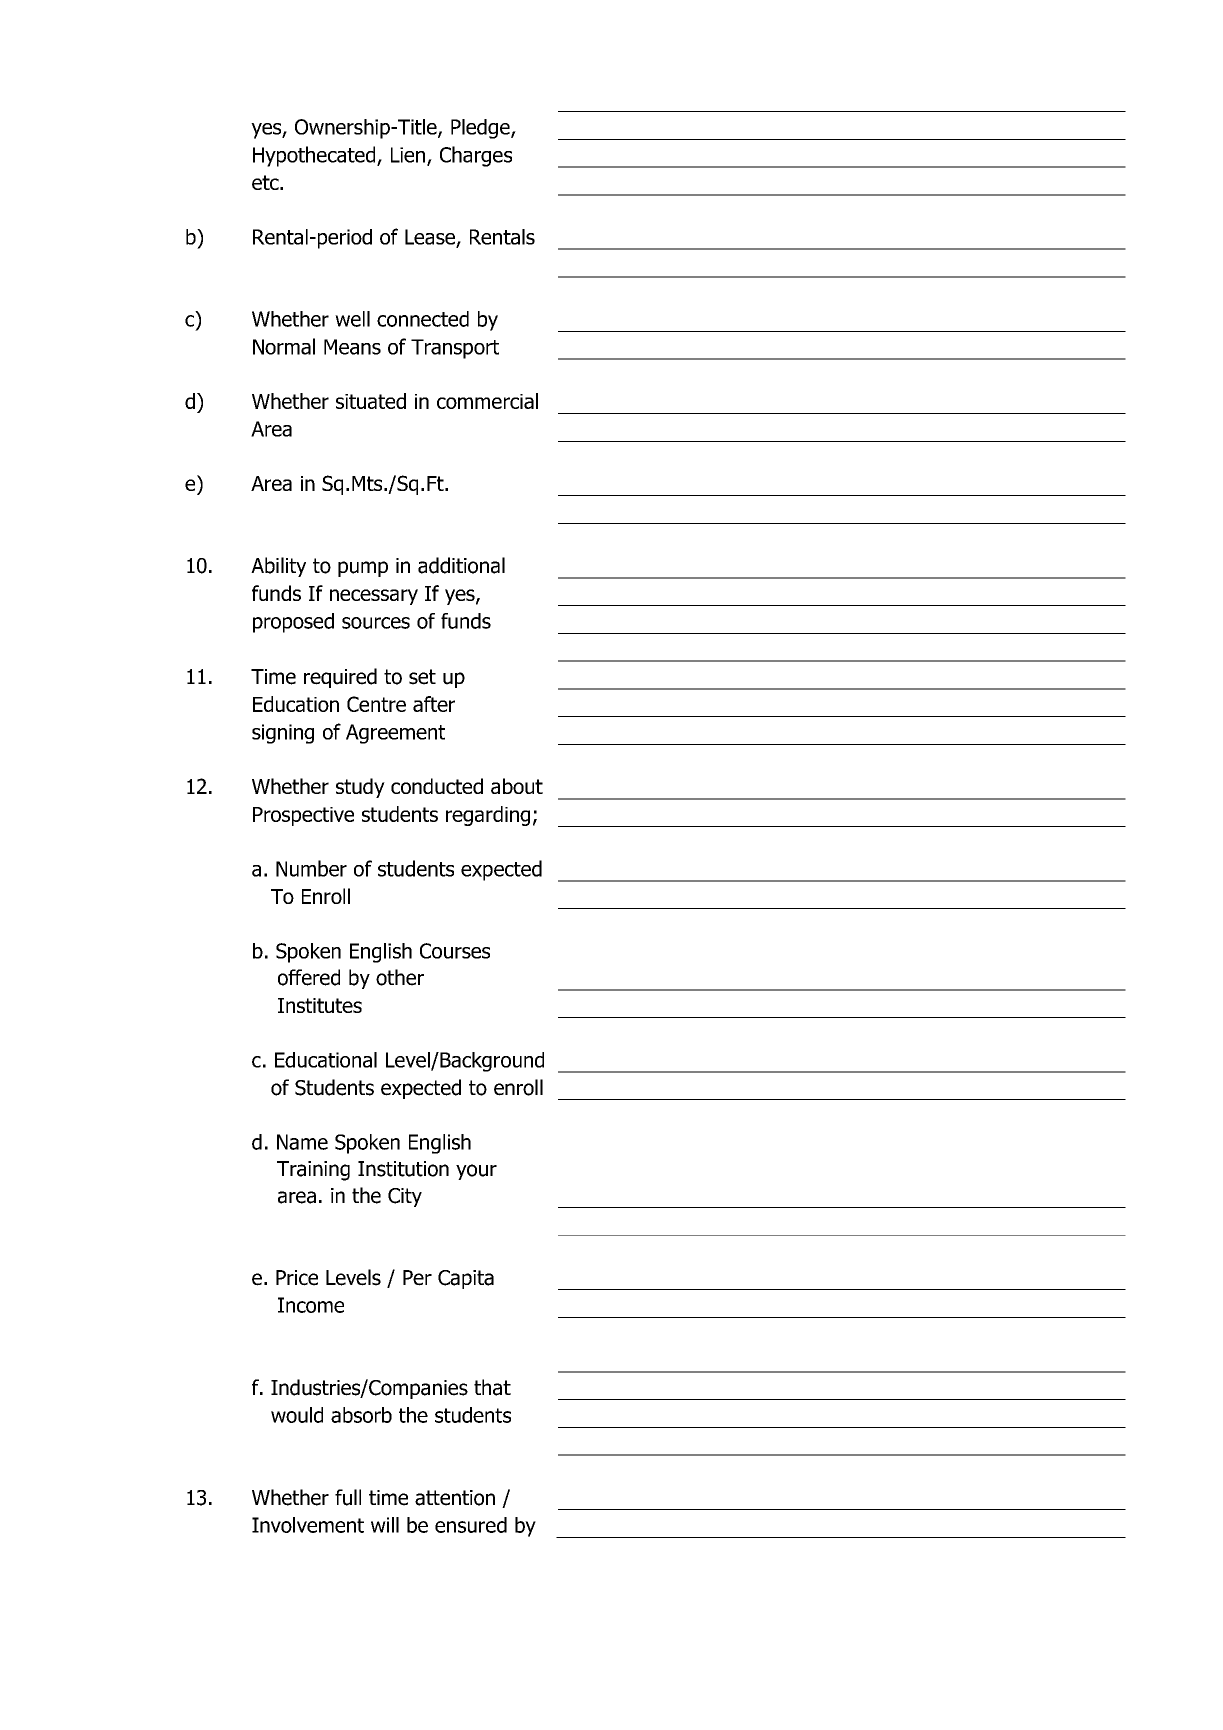 The width and height of the document is (1223, 1730). I want to click on pump, so click(363, 569).
